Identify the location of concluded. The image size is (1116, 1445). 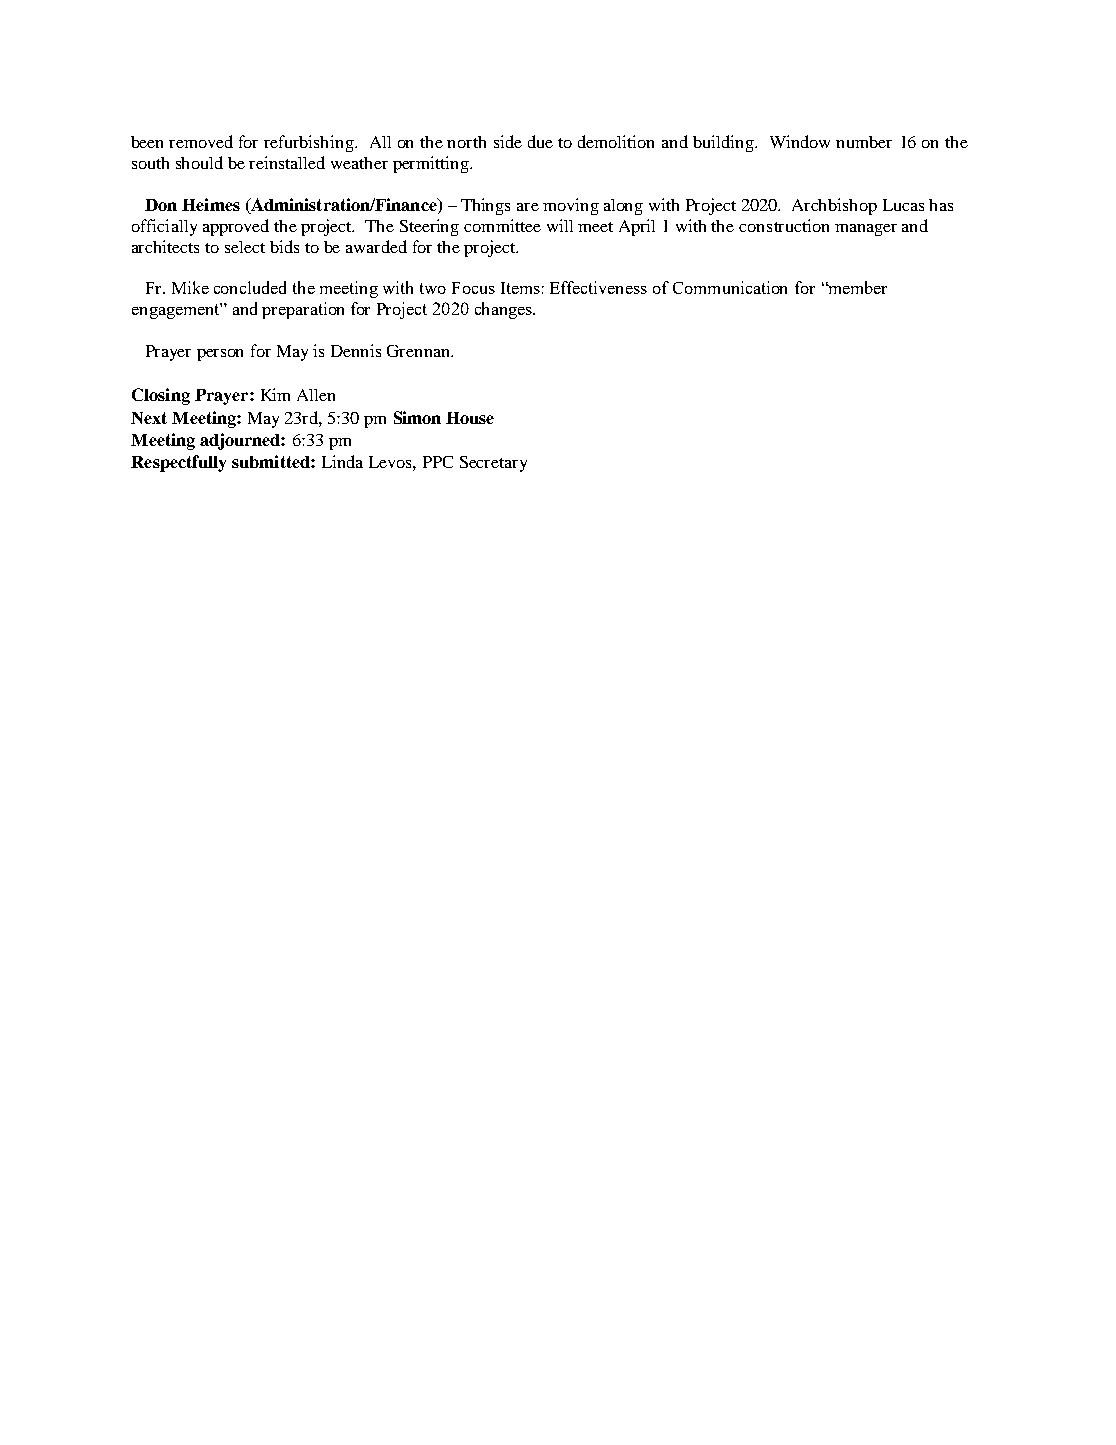
(250, 287).
